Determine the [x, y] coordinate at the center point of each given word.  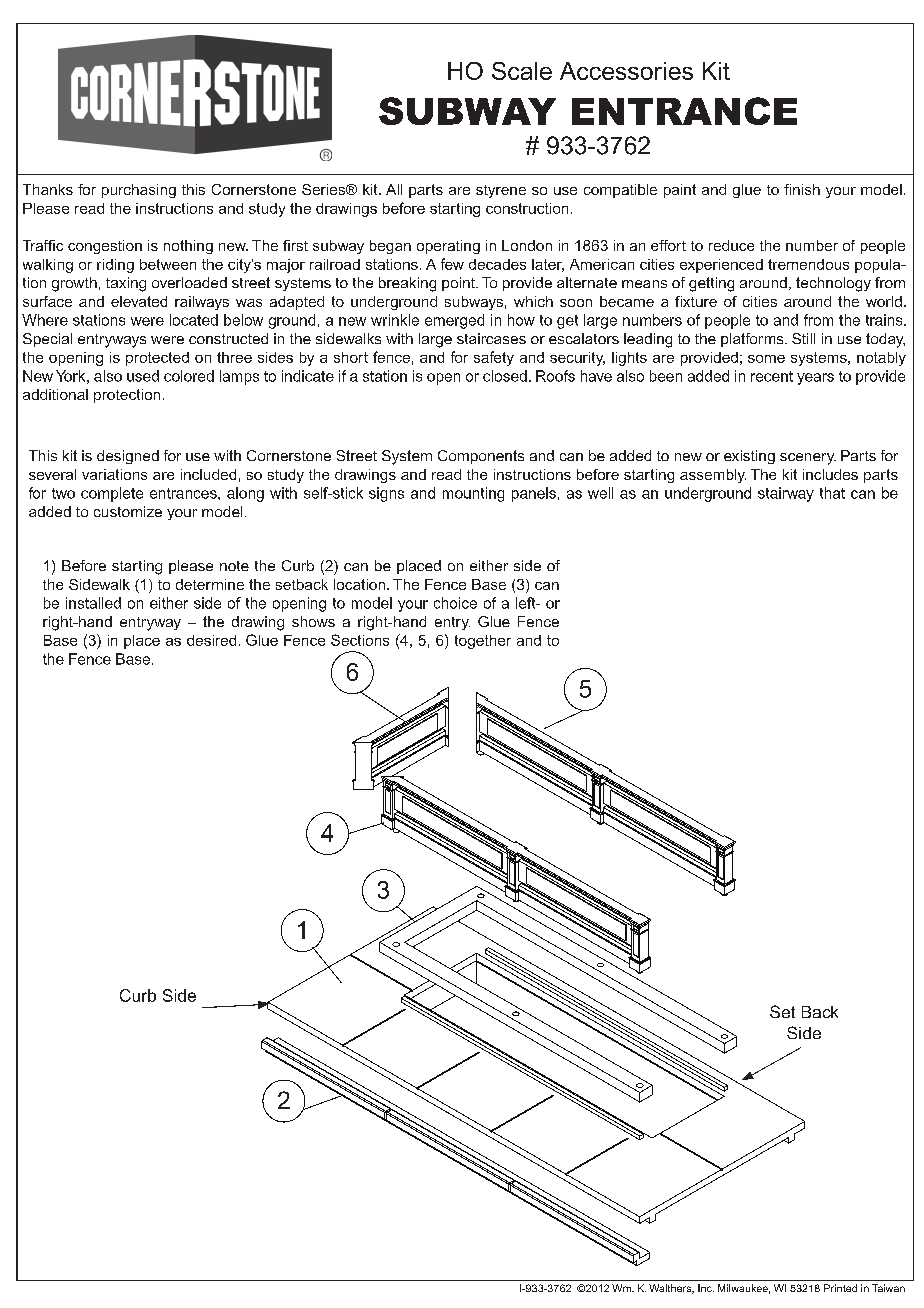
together [483, 642]
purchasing [139, 191]
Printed [840, 1288]
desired [211, 640]
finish [802, 189]
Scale [522, 71]
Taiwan [888, 1288]
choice [455, 603]
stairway [786, 494]
